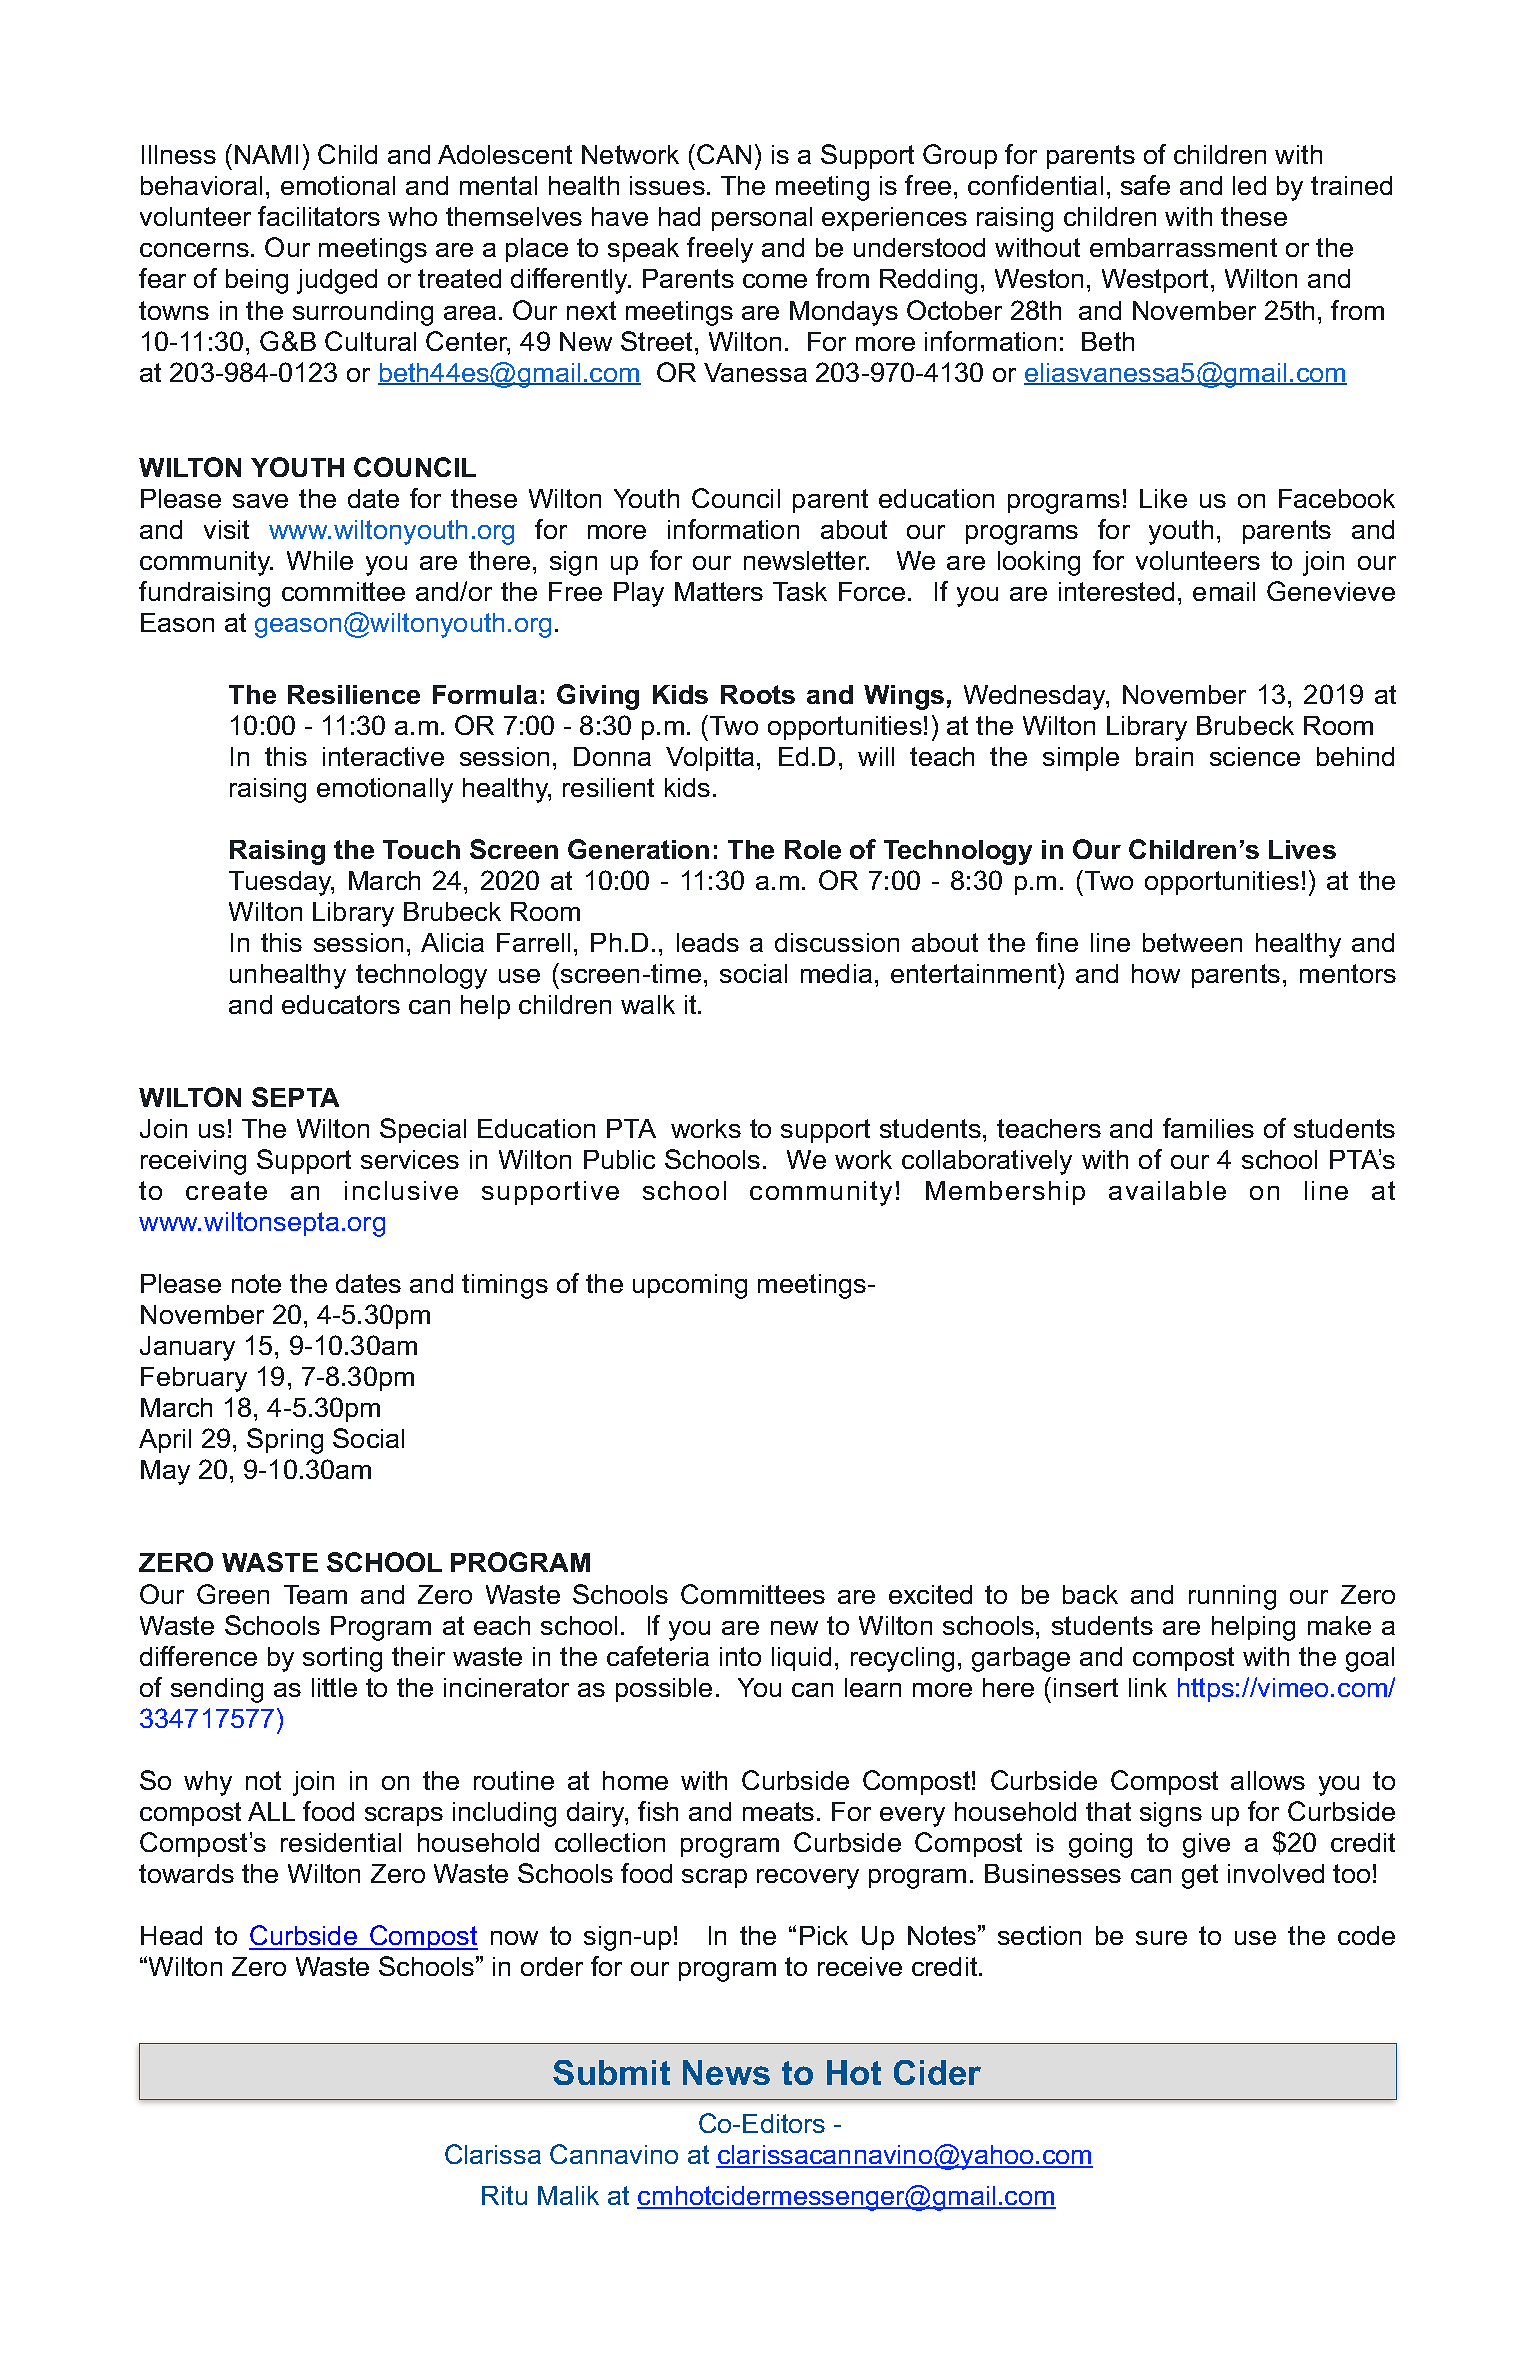  I want to click on facilitators, so click(319, 216).
